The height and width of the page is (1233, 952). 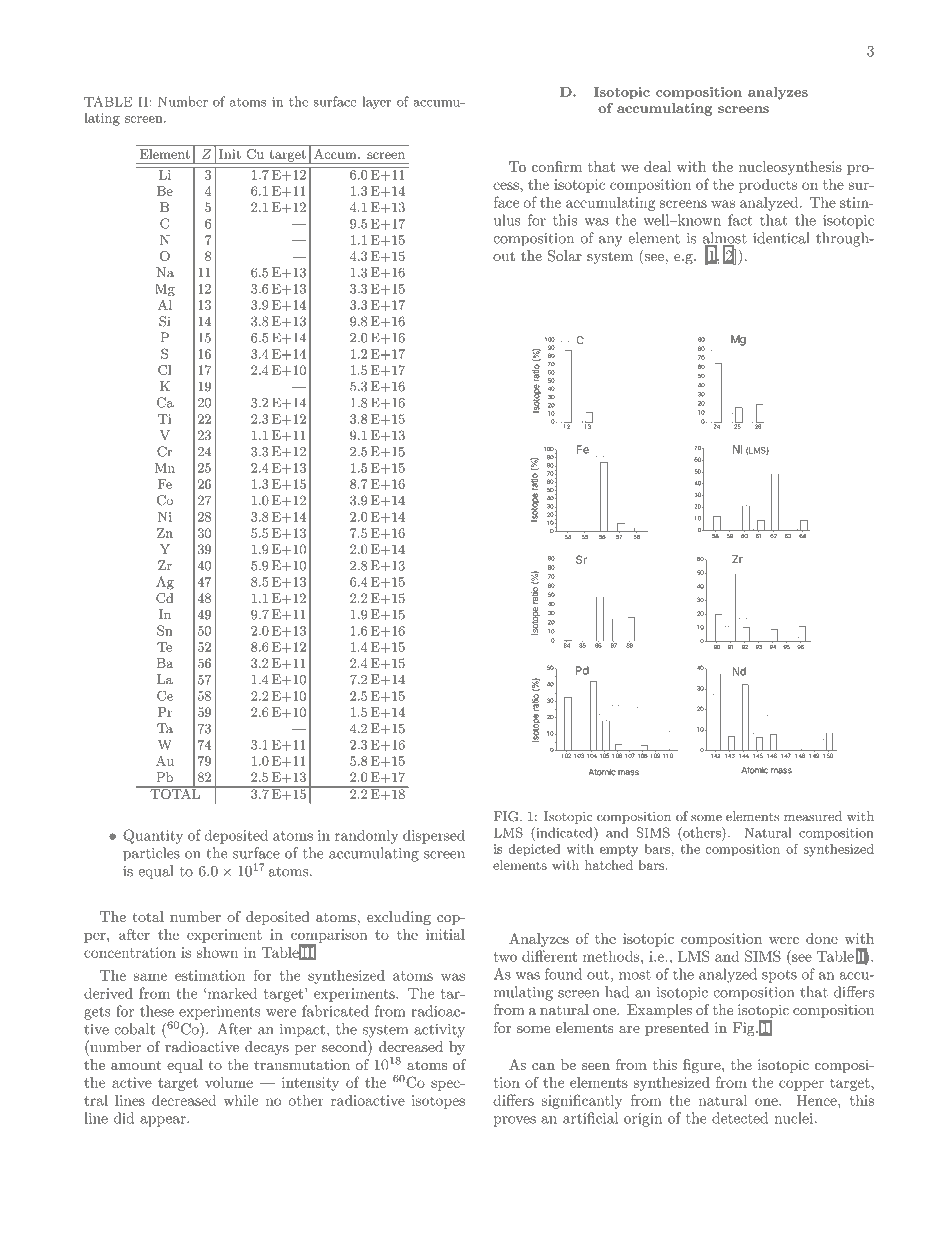 I want to click on layer, so click(x=376, y=102).
